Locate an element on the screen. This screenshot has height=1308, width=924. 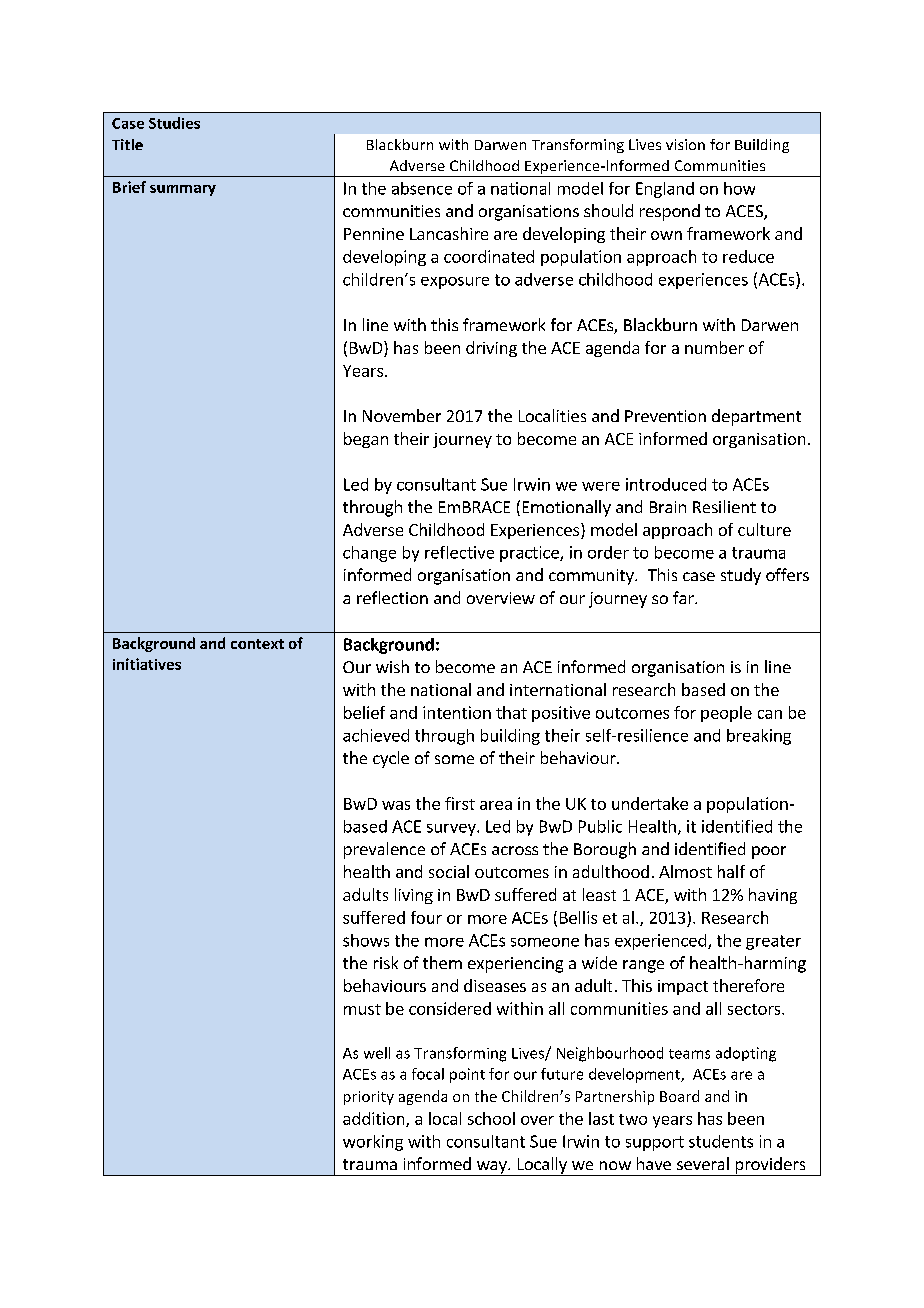
working is located at coordinates (373, 1143).
